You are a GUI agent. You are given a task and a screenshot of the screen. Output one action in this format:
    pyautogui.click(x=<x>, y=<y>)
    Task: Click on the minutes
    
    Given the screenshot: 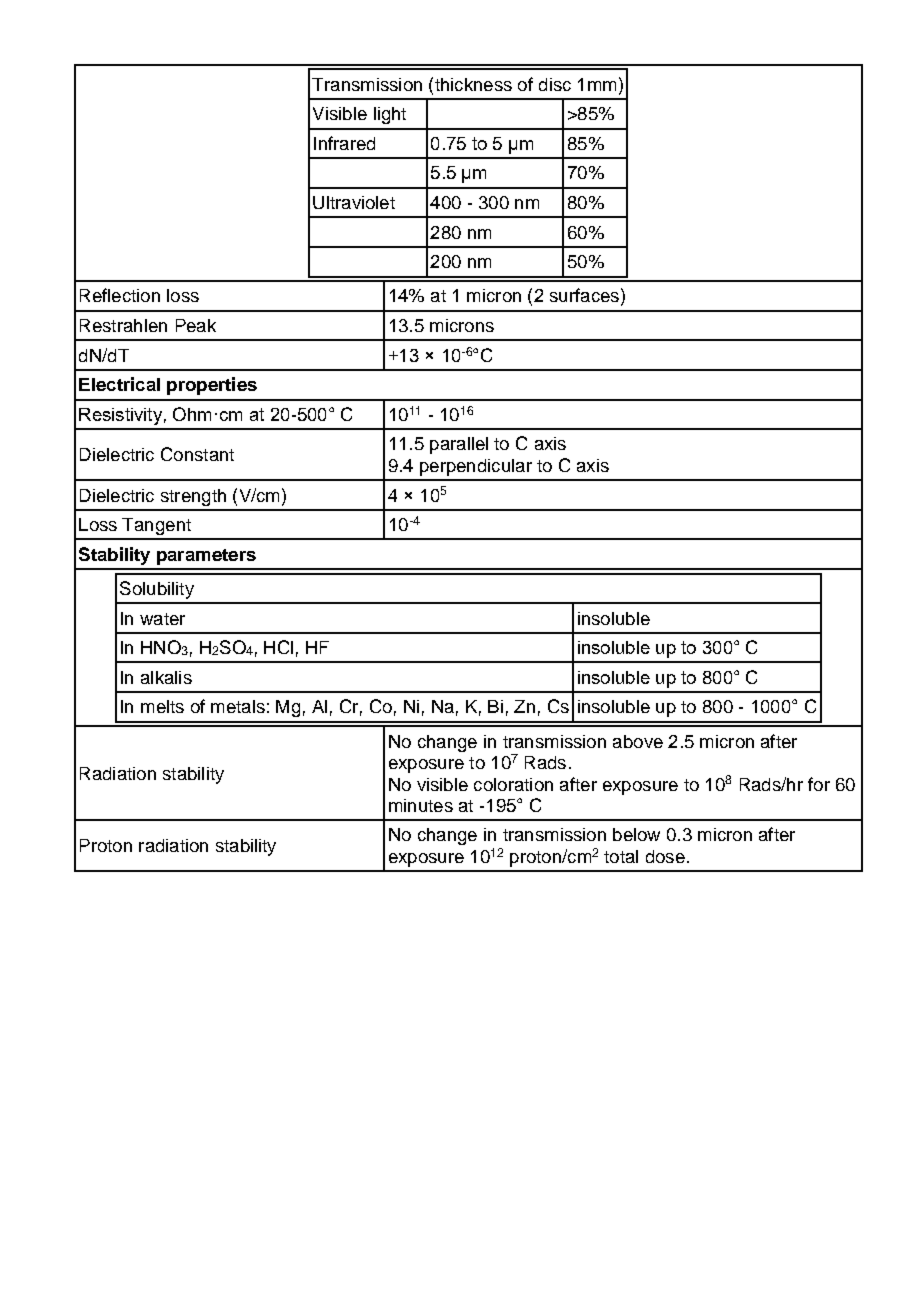 What is the action you would take?
    pyautogui.click(x=421, y=805)
